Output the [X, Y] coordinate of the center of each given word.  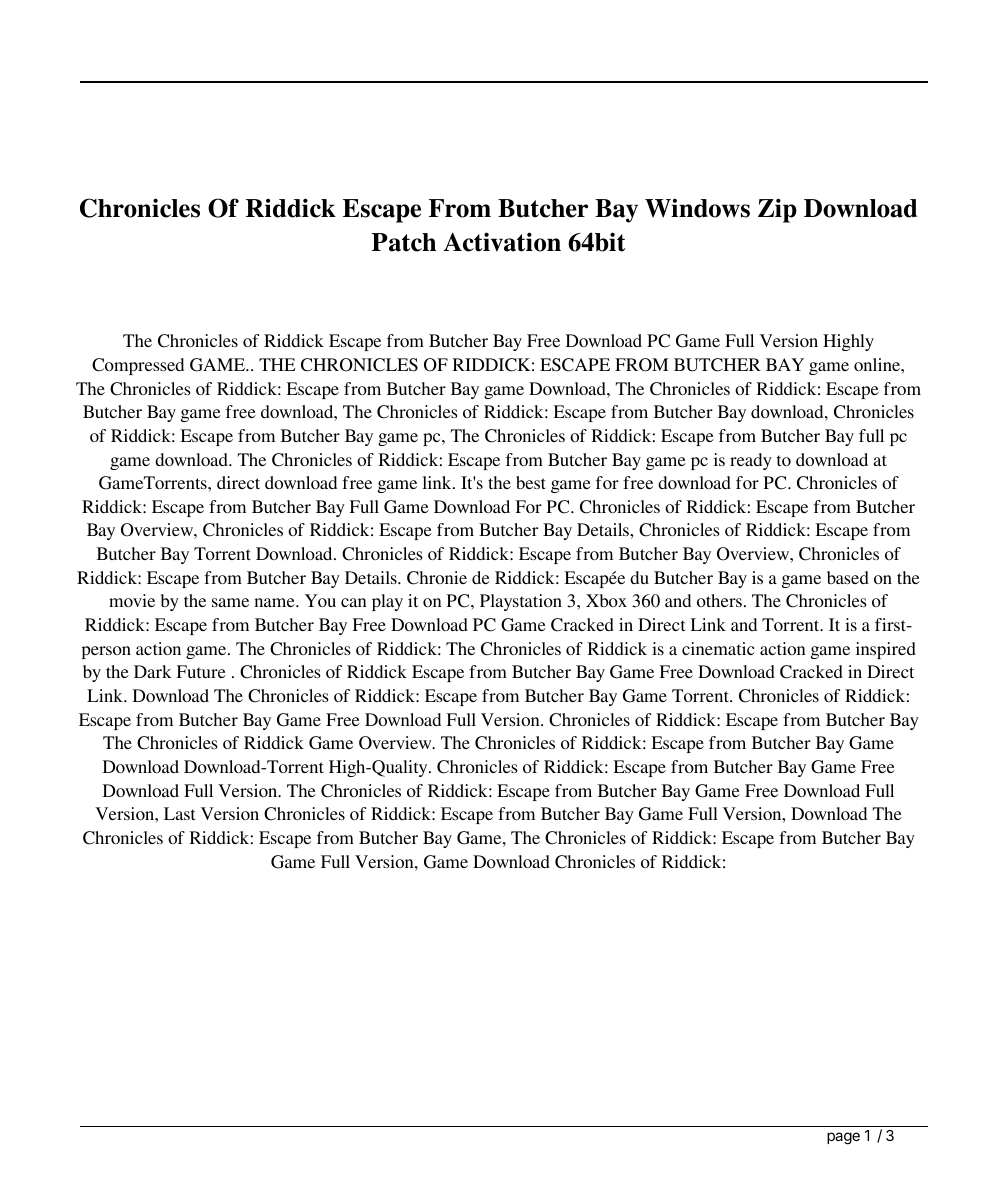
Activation [502, 242]
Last [179, 813]
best [531, 482]
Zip [777, 210]
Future [201, 671]
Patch [404, 242]
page [843, 1138]
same [230, 602]
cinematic [718, 648]
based [848, 577]
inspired [886, 650]
